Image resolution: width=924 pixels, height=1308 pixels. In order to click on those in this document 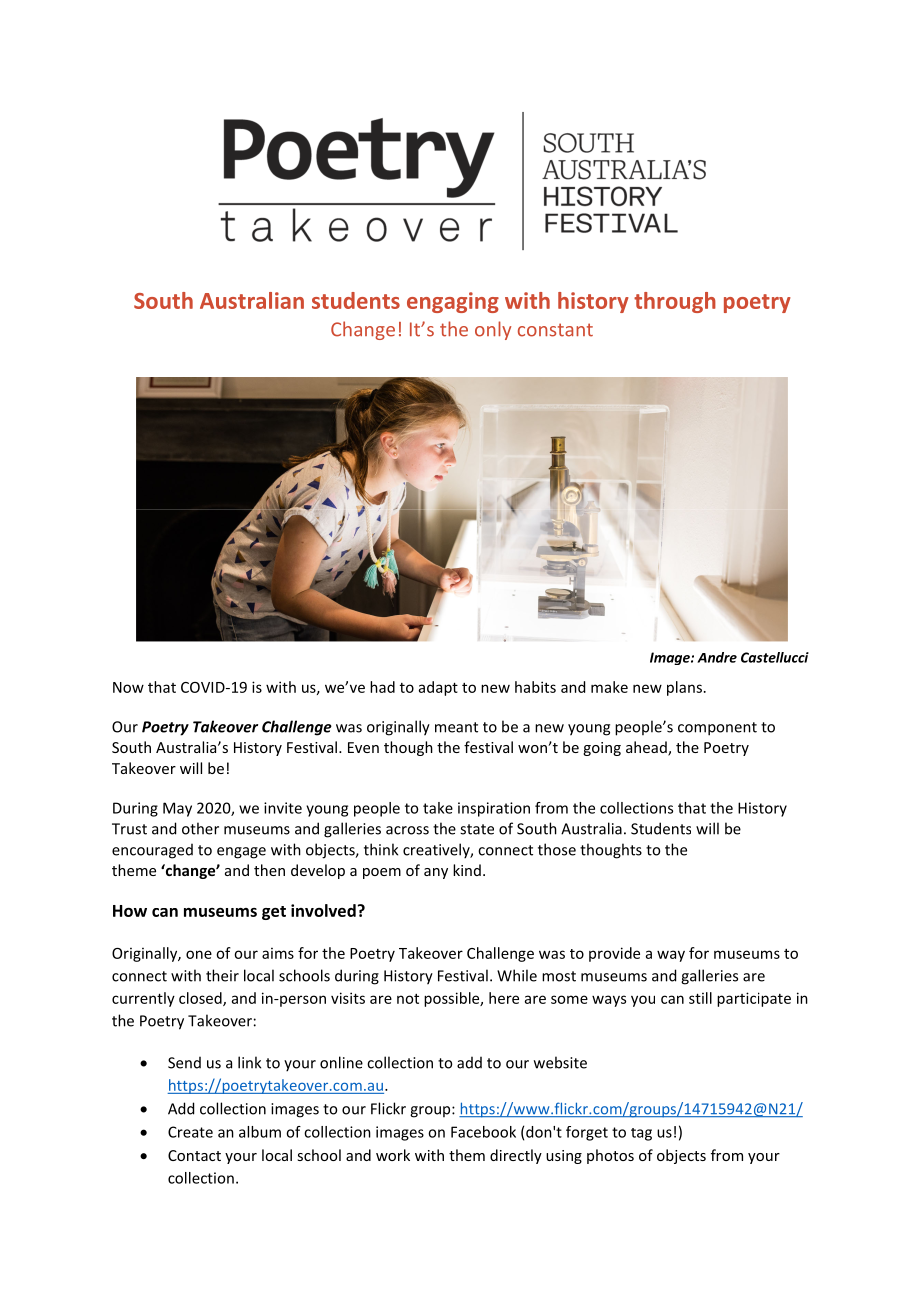, I will do `click(557, 849)`.
